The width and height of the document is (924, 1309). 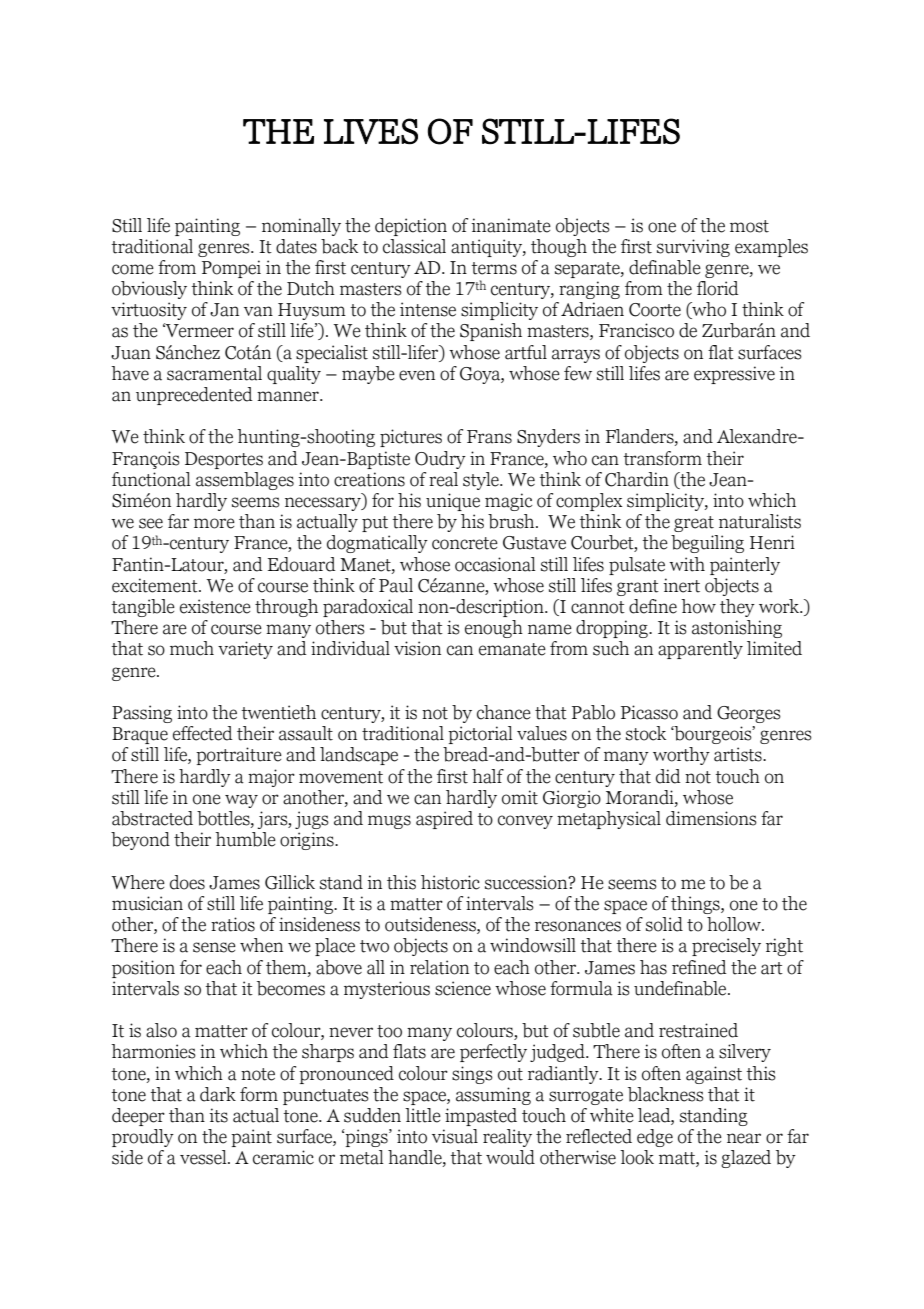 I want to click on pictorial, so click(x=480, y=735).
